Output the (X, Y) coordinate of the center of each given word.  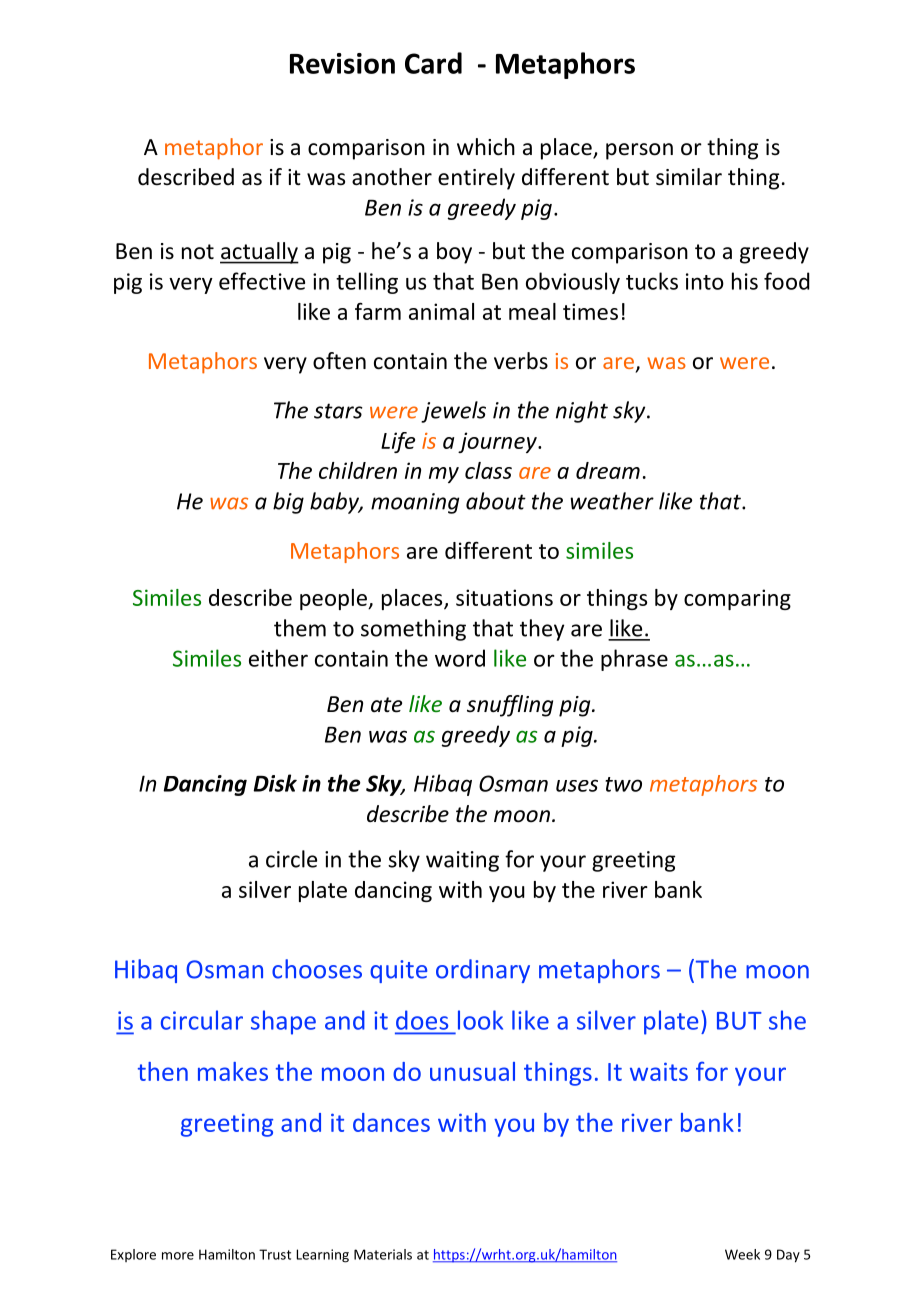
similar (689, 177)
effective (262, 281)
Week (742, 1254)
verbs (521, 361)
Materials (383, 1254)
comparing (737, 599)
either (278, 658)
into (705, 281)
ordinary (483, 971)
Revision (342, 63)
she (787, 1020)
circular (202, 1020)
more (178, 1256)
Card (433, 63)
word (460, 658)
